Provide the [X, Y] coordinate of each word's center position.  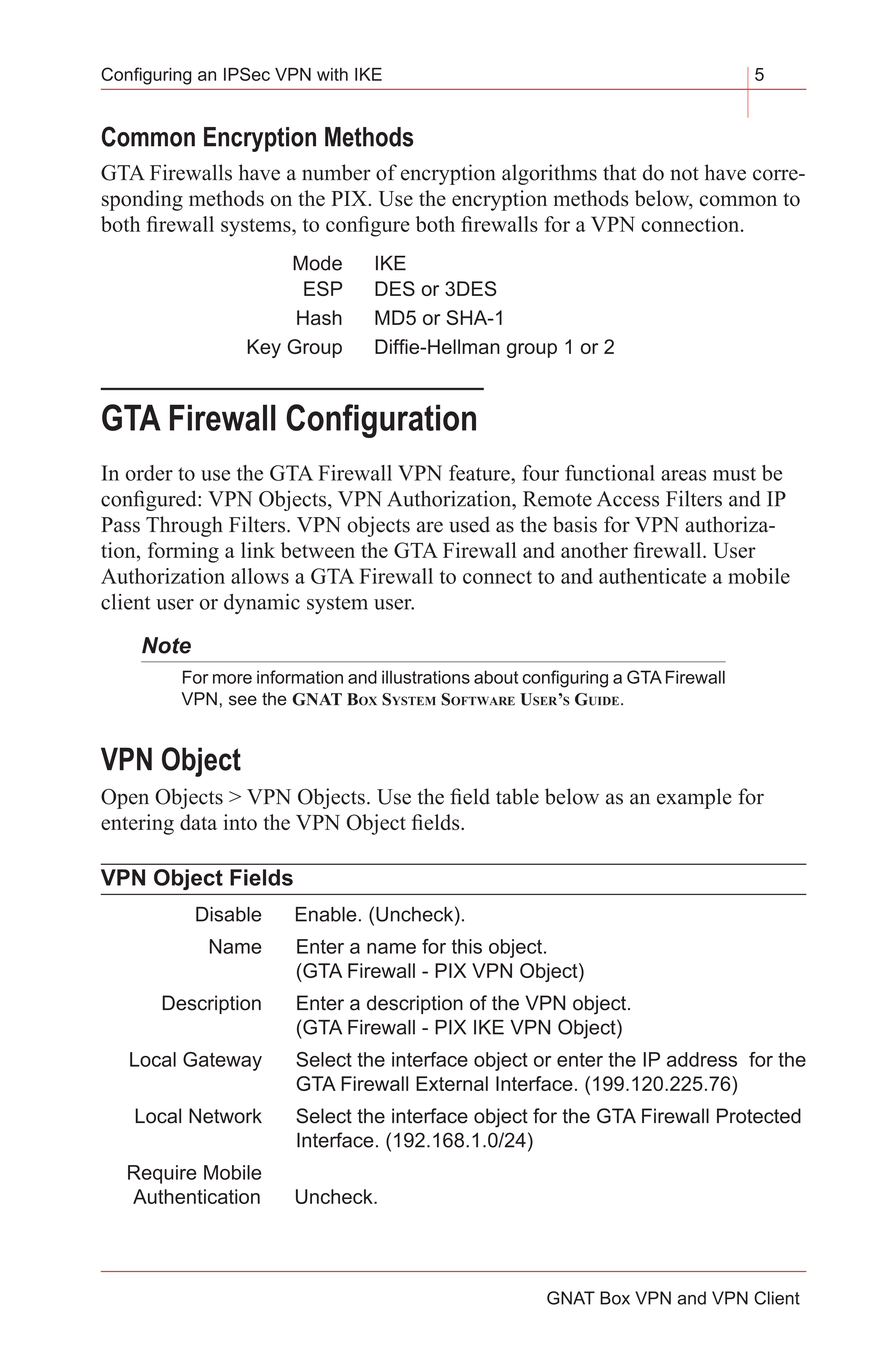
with [332, 74]
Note [166, 645]
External [452, 1083]
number [336, 172]
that [620, 172]
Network [225, 1116]
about [496, 677]
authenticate [652, 576]
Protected [759, 1116]
